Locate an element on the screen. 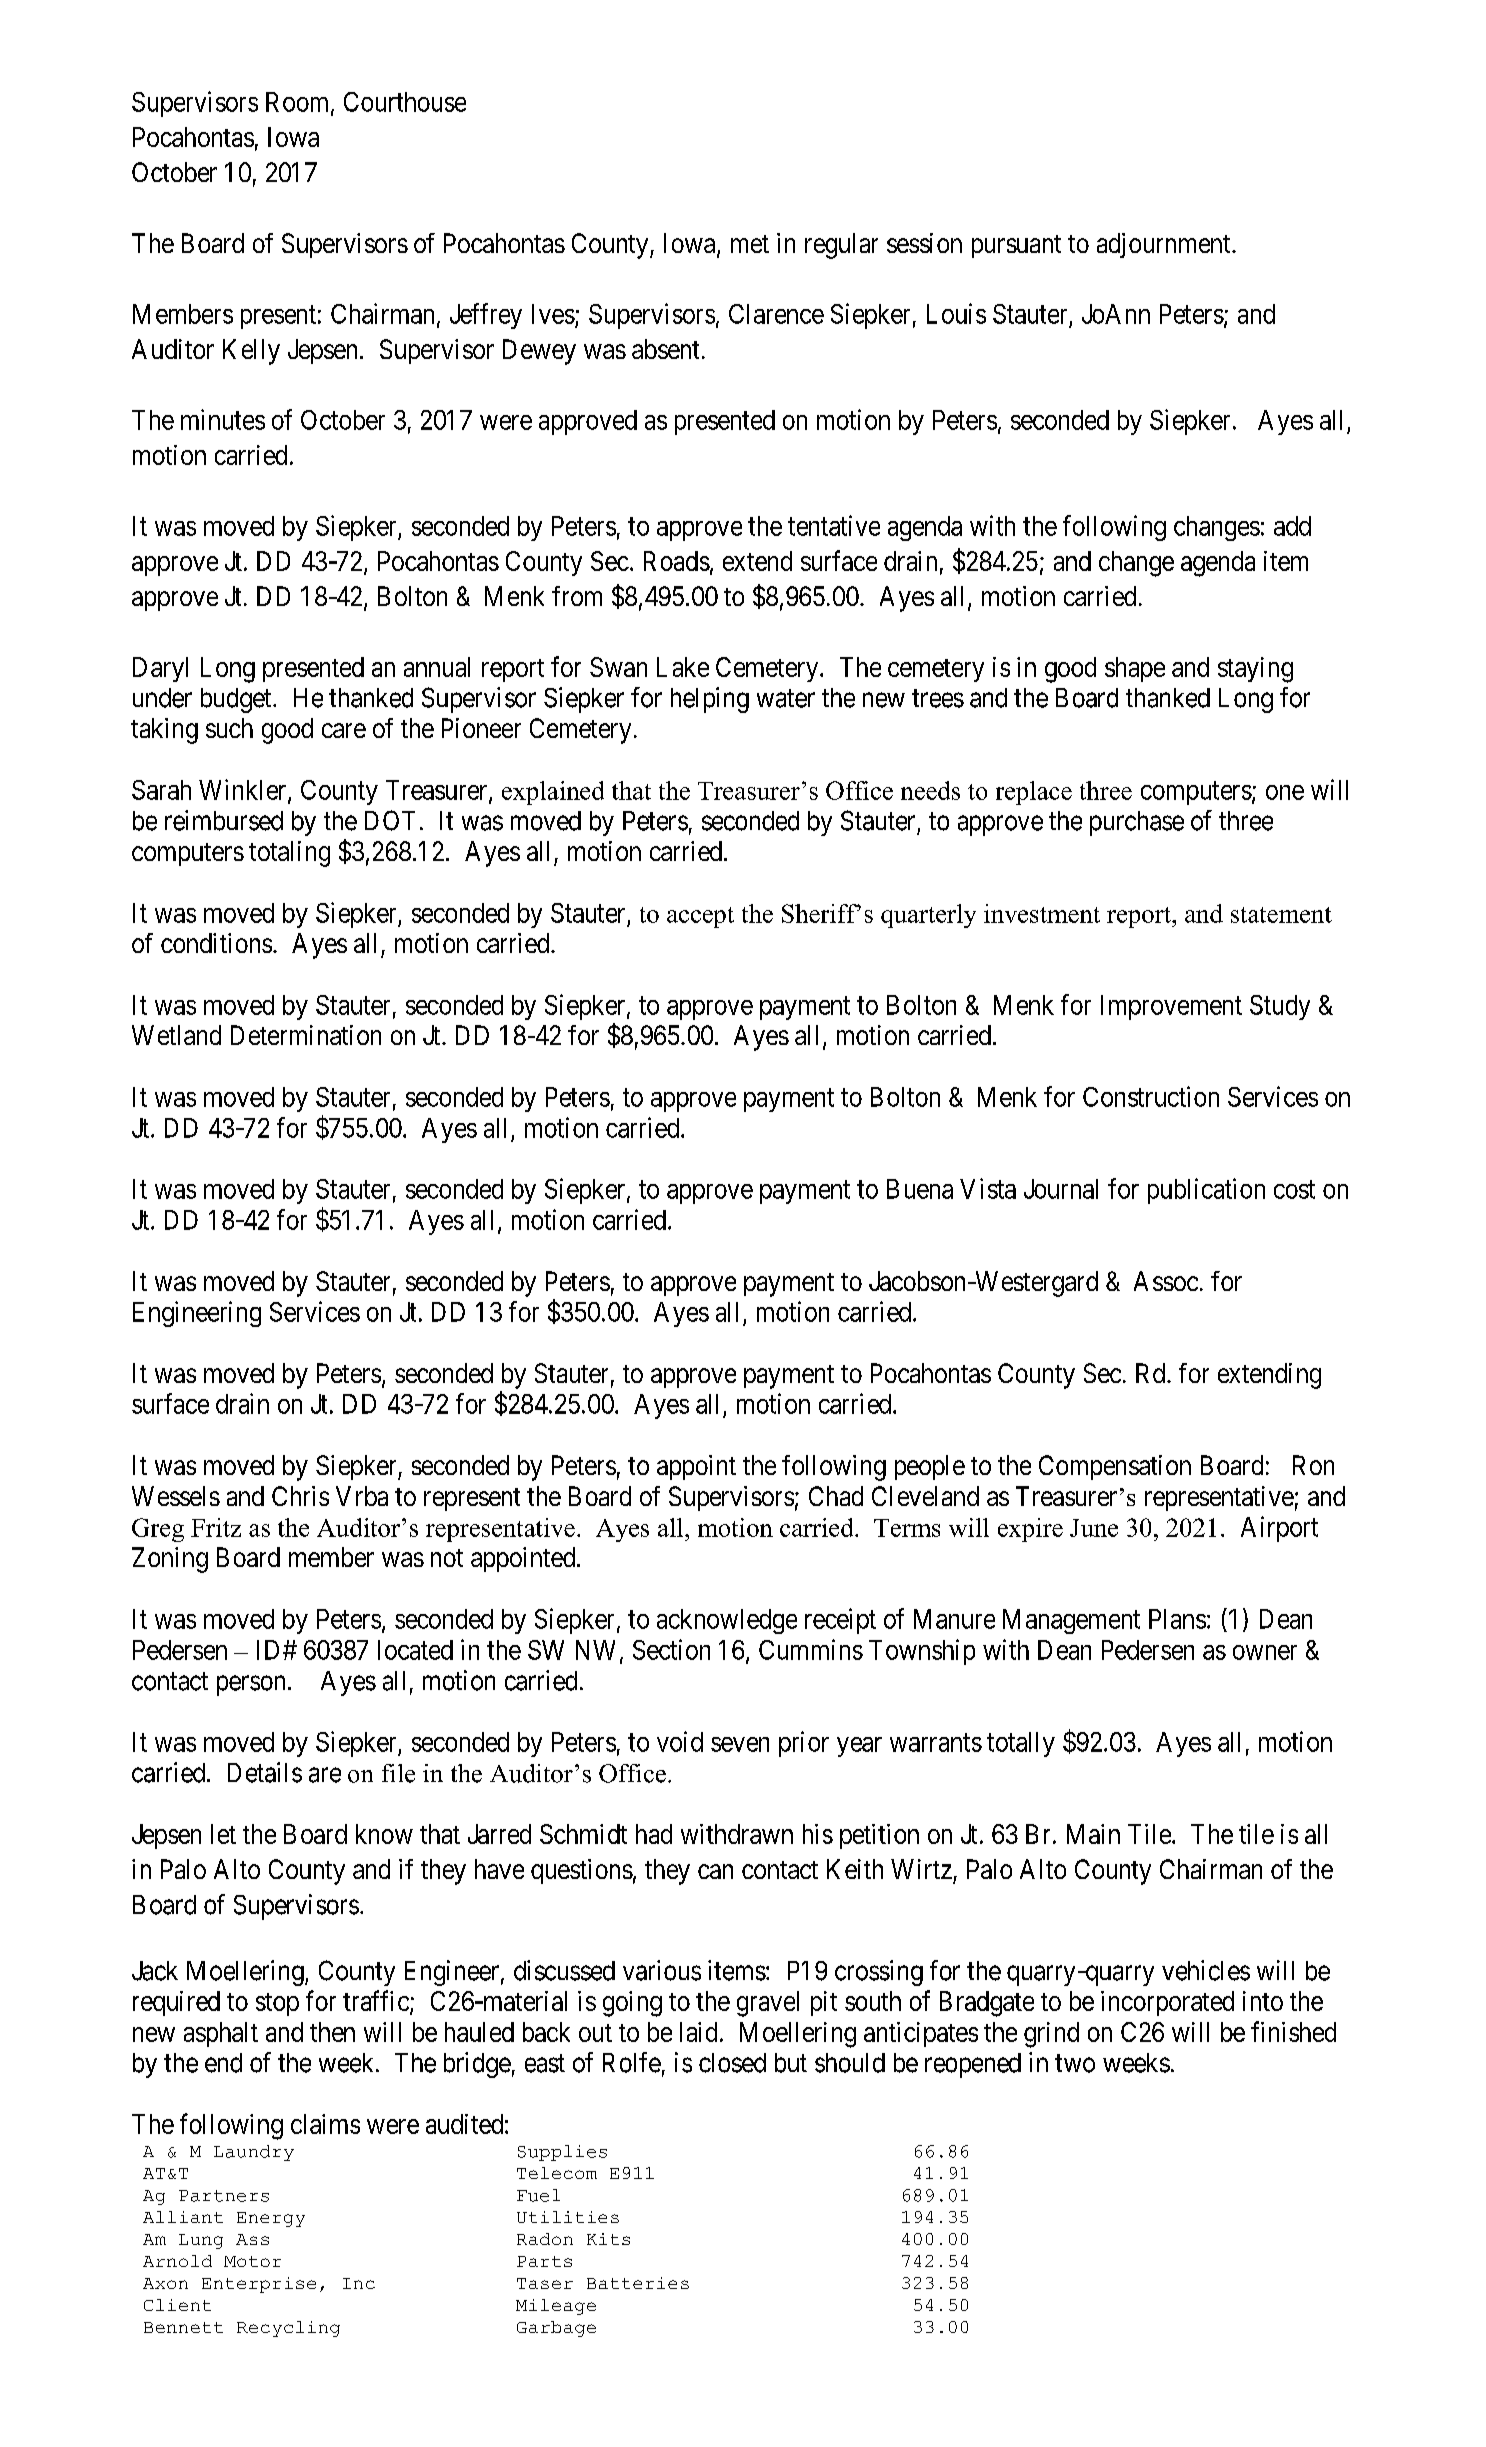 The width and height of the screenshot is (1486, 2447). can is located at coordinates (715, 1871).
